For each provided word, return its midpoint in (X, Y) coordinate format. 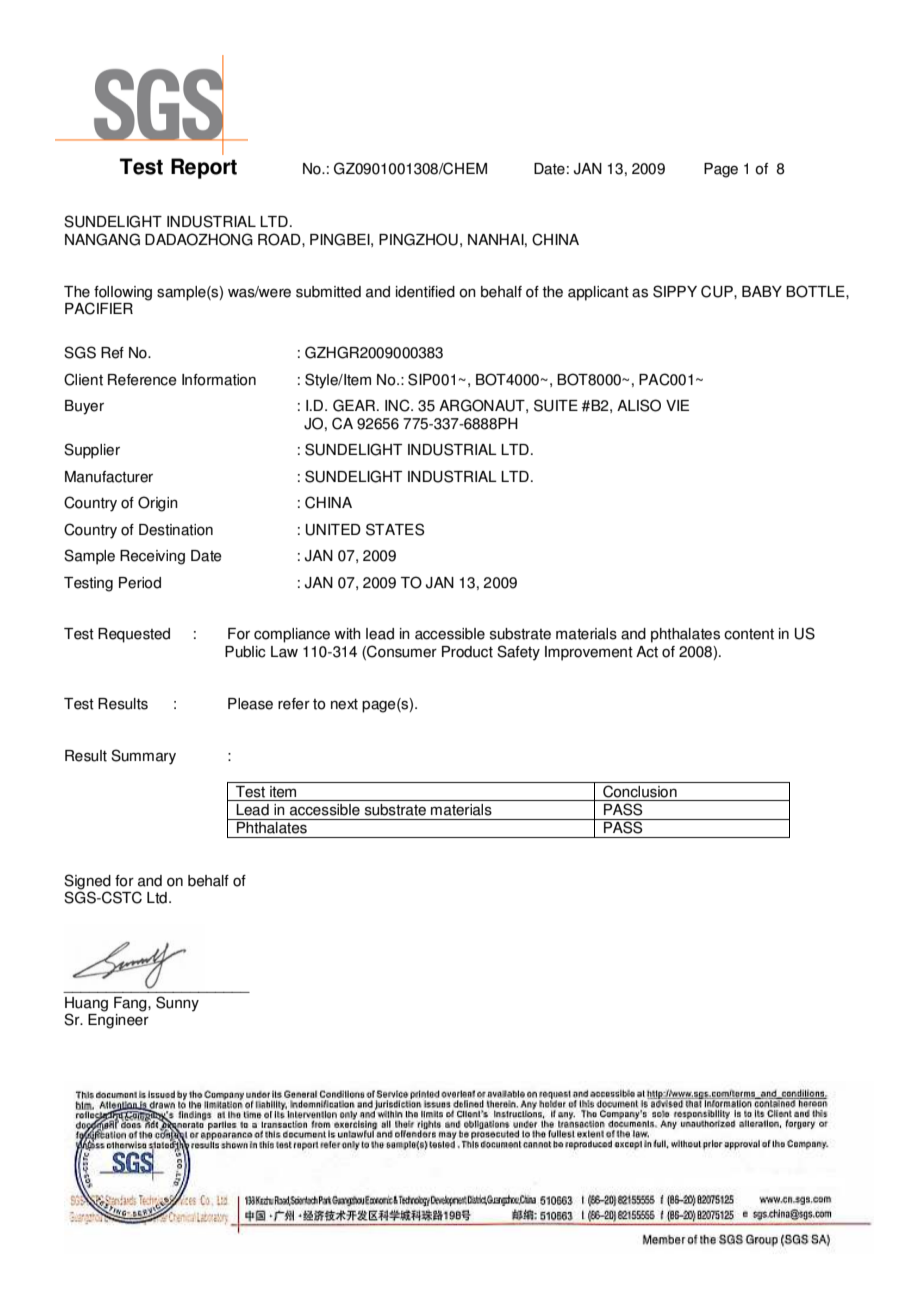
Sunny (177, 1004)
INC (398, 405)
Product (467, 652)
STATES (395, 529)
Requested (134, 635)
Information (219, 380)
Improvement (589, 653)
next (344, 704)
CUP (718, 291)
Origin (158, 504)
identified (425, 292)
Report (204, 168)
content (749, 634)
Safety (518, 653)
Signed (87, 883)
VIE (677, 405)
